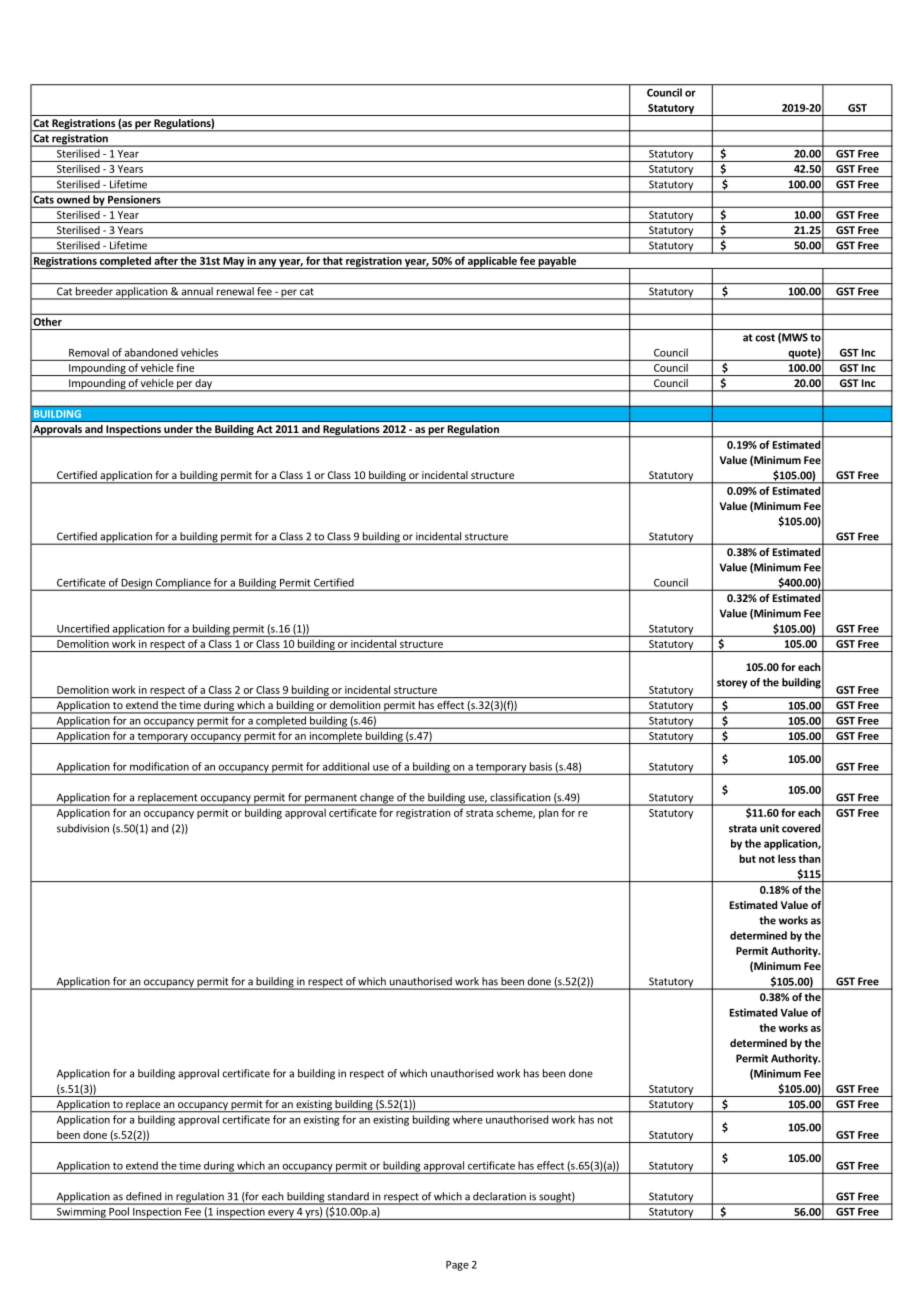 The width and height of the screenshot is (924, 1308). Describe the element at coordinates (377, 799) in the screenshot. I see `change` at that location.
